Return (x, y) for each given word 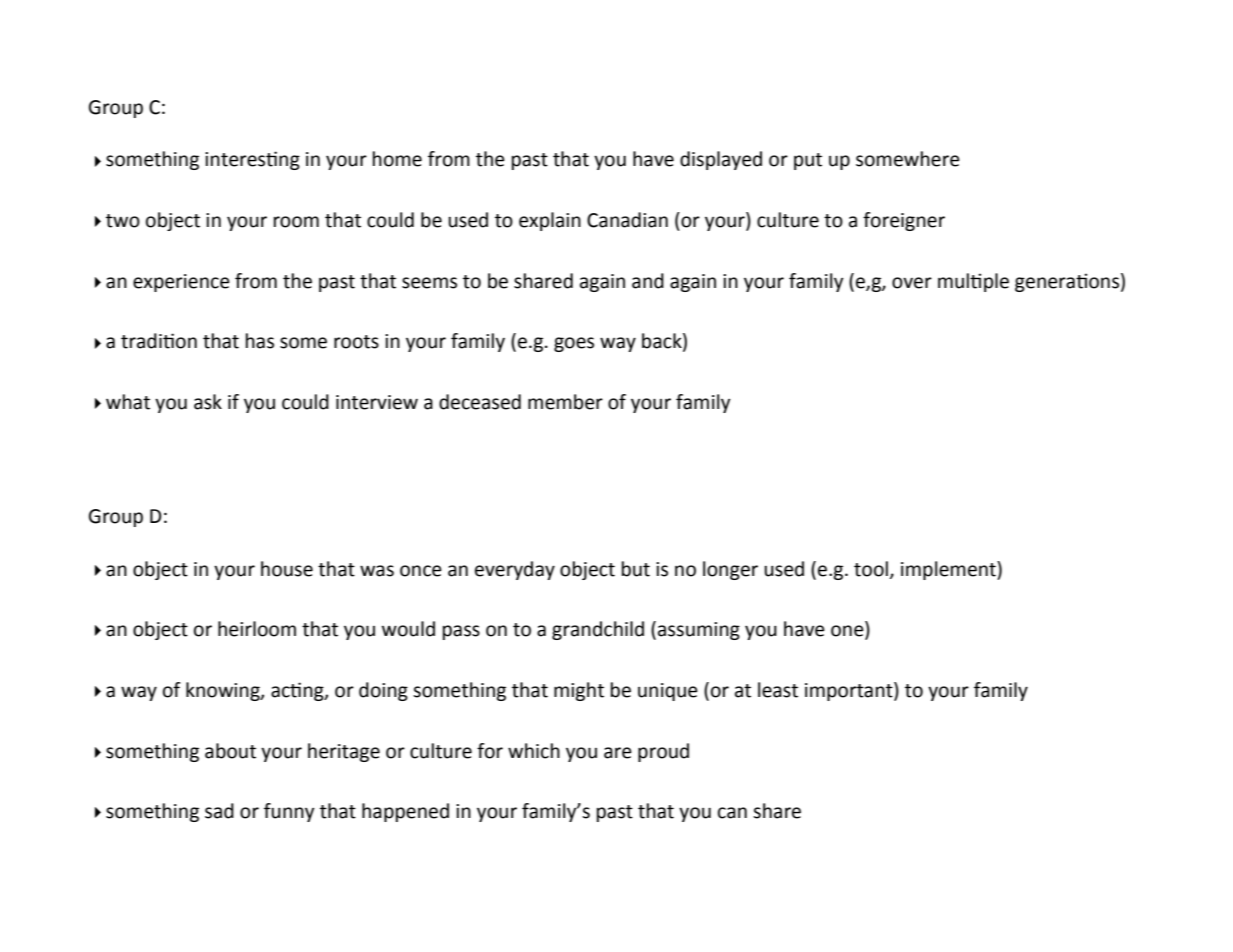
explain (550, 221)
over (912, 283)
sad (219, 811)
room (296, 222)
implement (949, 570)
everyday (515, 570)
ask (208, 402)
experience (181, 283)
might (579, 691)
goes (574, 344)
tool (871, 569)
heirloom (257, 629)
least (778, 690)
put (808, 161)
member (565, 402)
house (287, 569)
